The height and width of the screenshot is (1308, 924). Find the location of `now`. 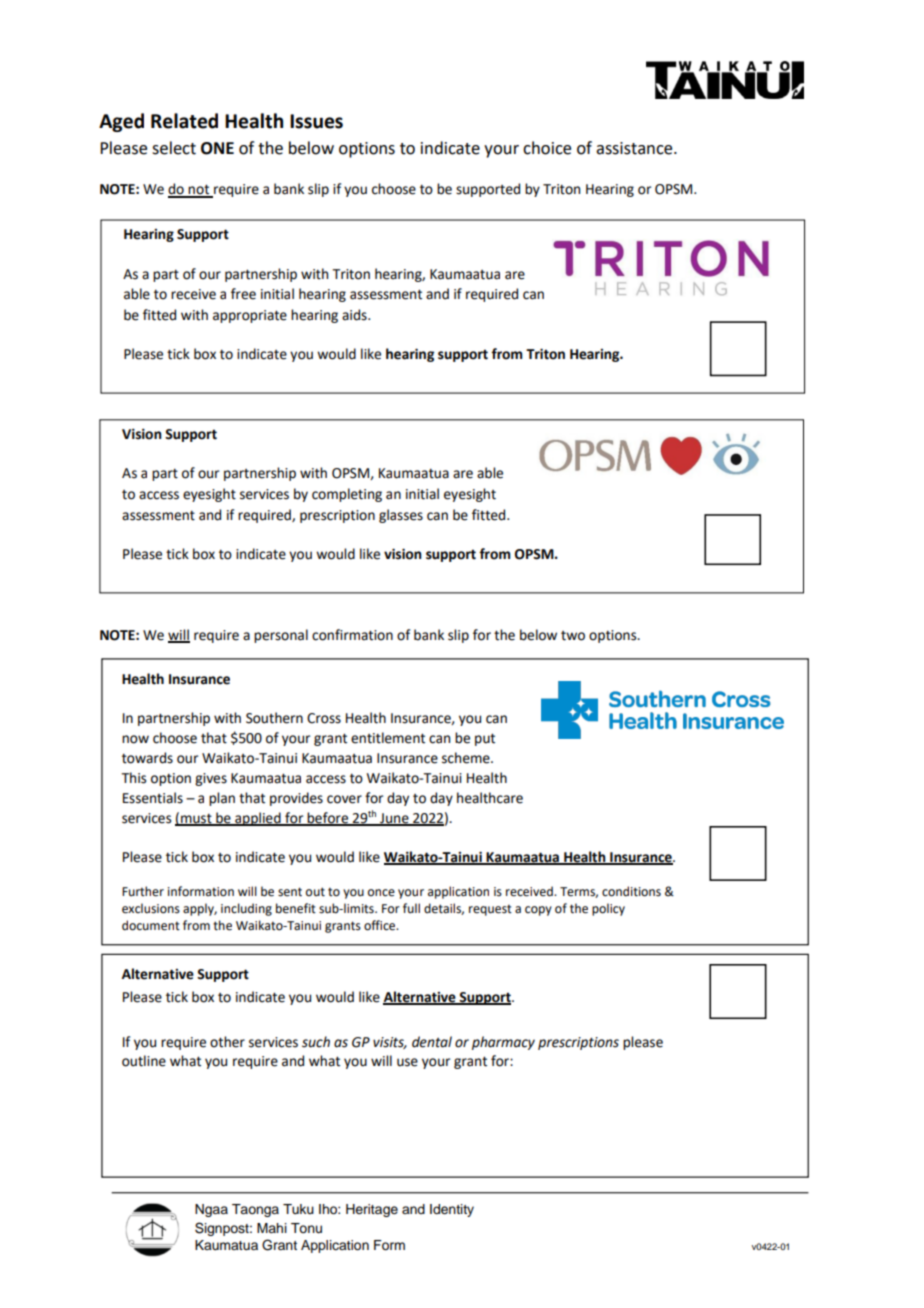

now is located at coordinates (135, 739).
